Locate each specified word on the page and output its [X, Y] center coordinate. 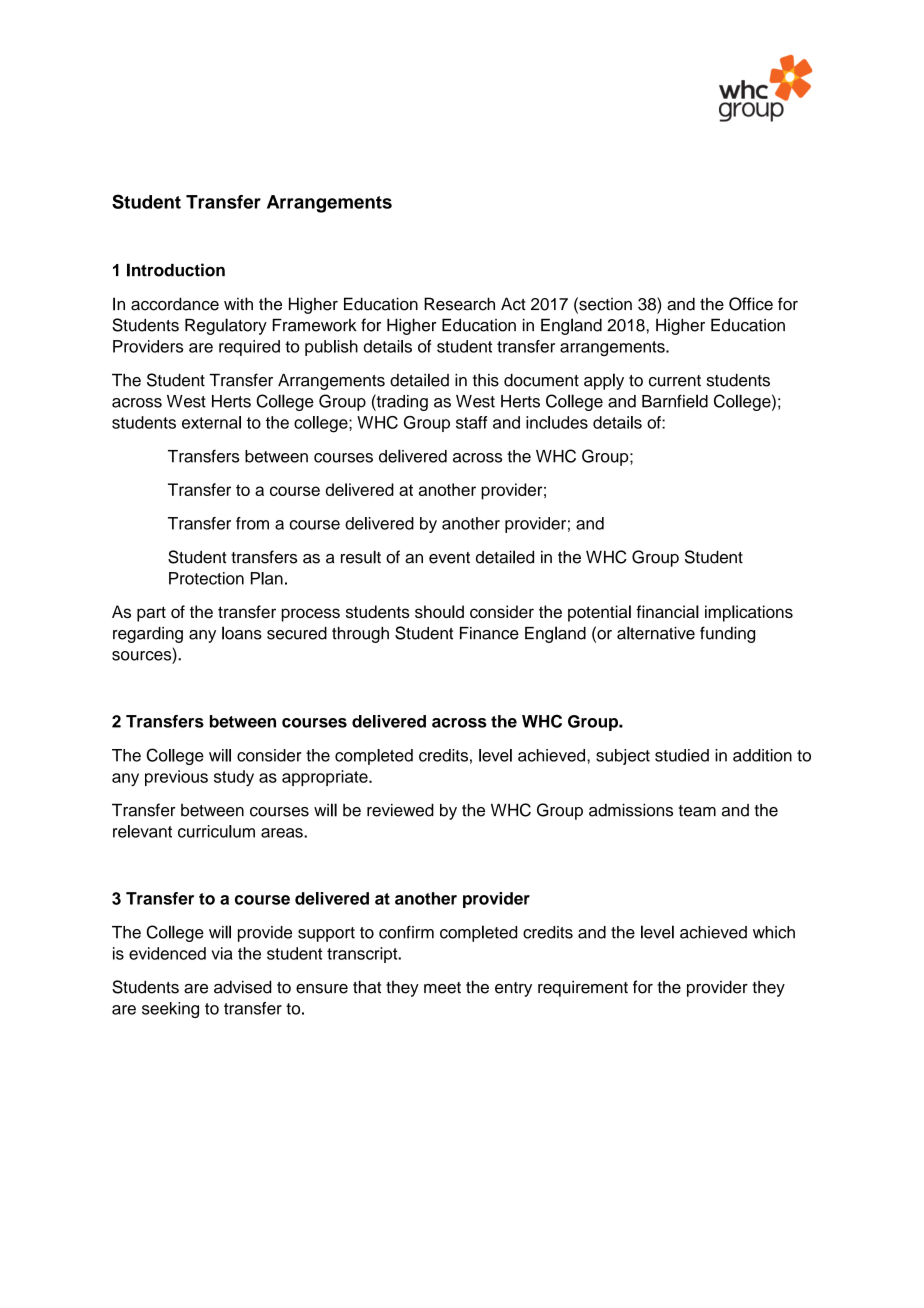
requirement [583, 988]
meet [442, 988]
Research [459, 304]
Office [751, 304]
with [238, 303]
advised [243, 987]
